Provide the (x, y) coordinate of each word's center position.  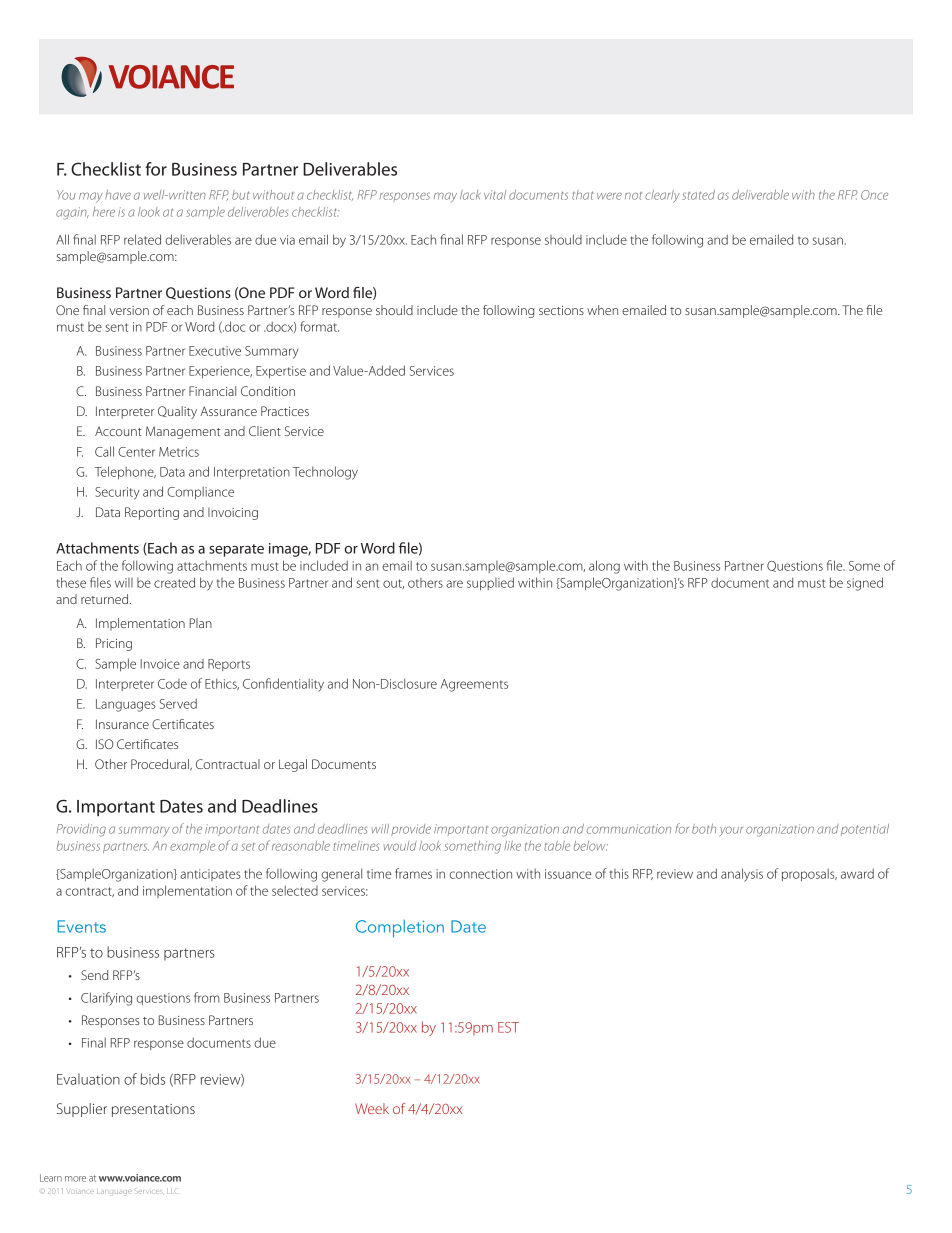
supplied (490, 583)
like (512, 846)
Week (372, 1108)
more (75, 1179)
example (192, 846)
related (142, 239)
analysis (742, 875)
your (731, 831)
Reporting (152, 513)
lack (470, 195)
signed (865, 584)
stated (698, 195)
